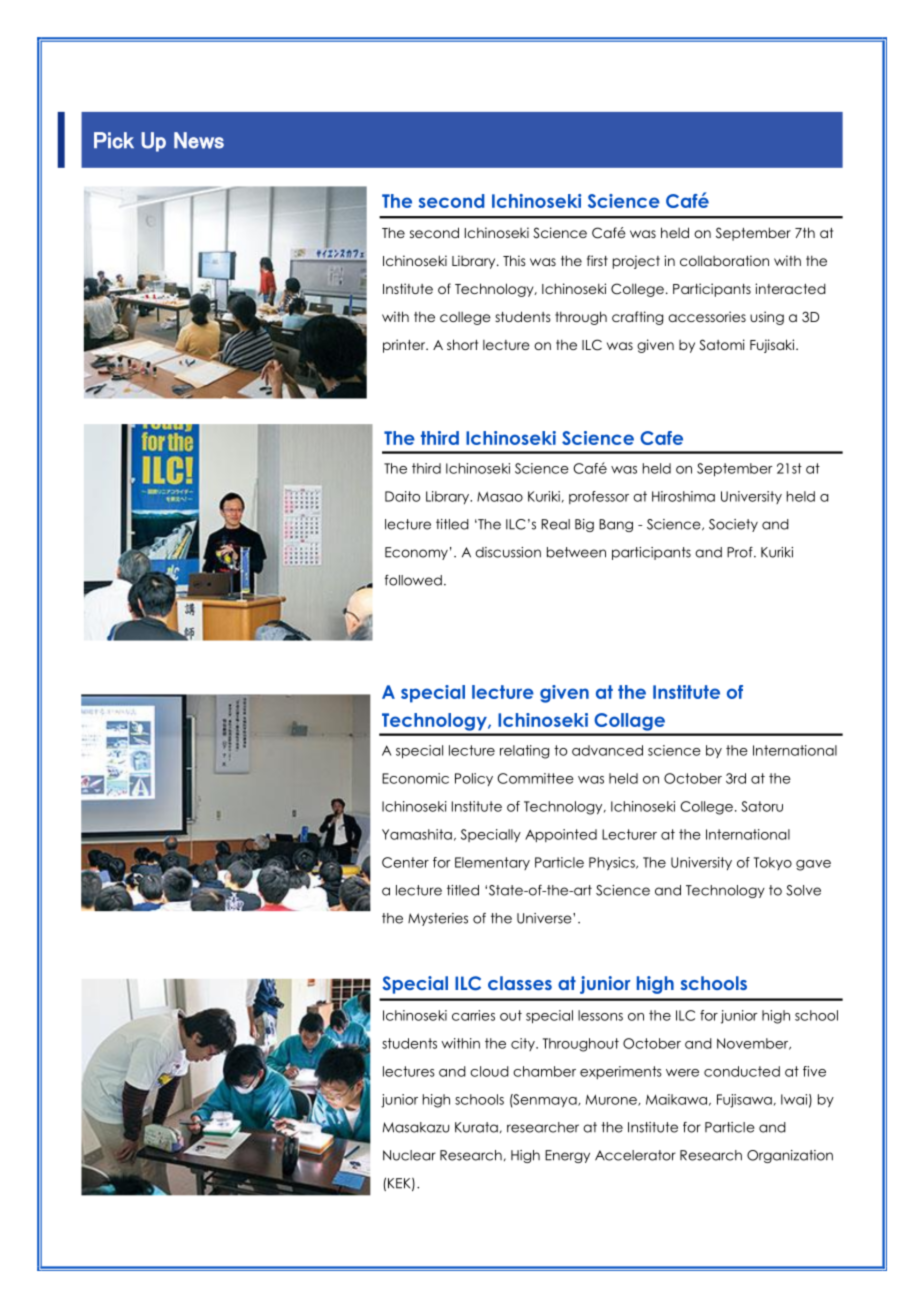 The image size is (924, 1308). What do you see at coordinates (409, 1155) in the document?
I see `Nuclear` at bounding box center [409, 1155].
